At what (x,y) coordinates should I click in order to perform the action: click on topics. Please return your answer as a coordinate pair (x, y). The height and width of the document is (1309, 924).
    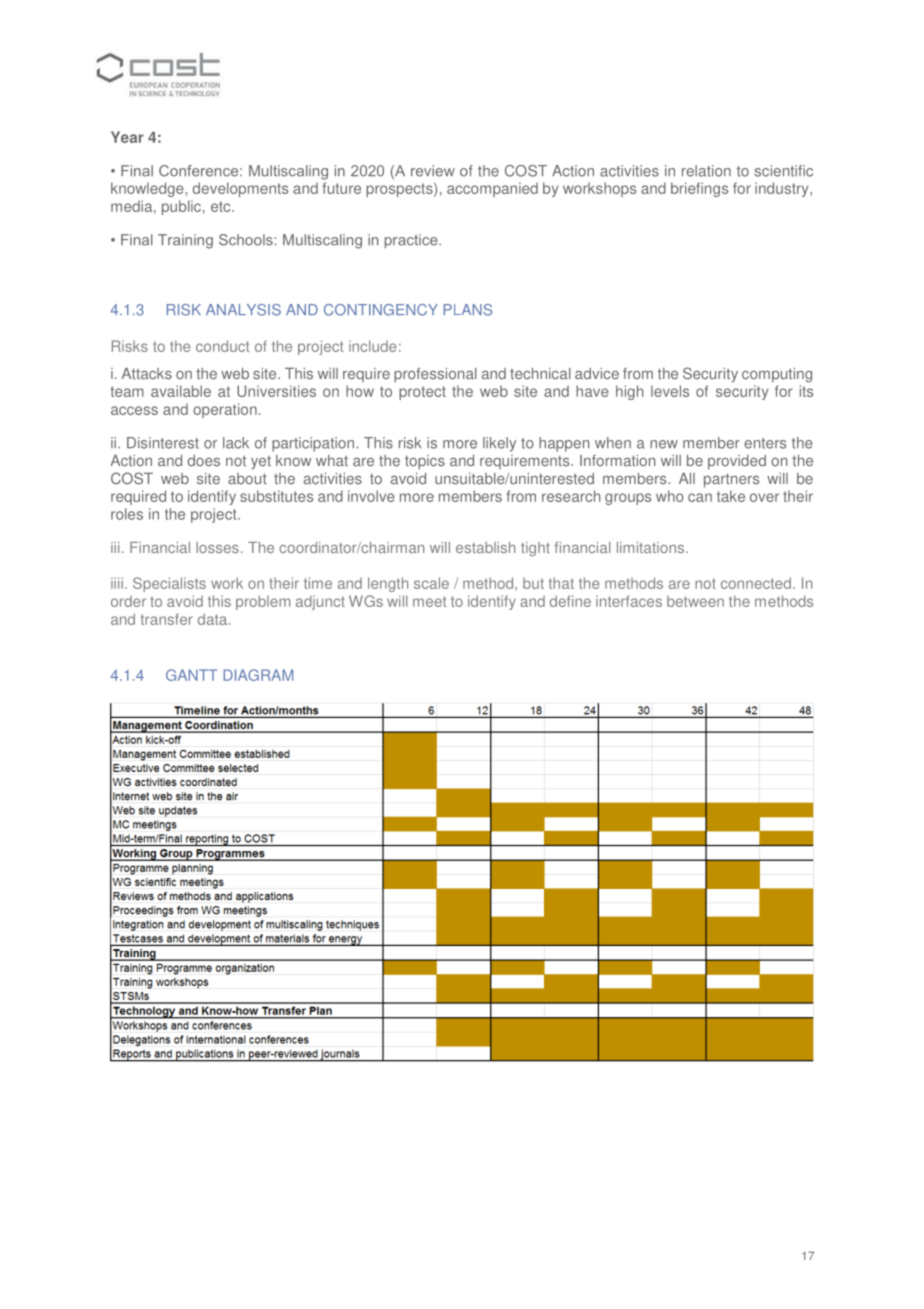
    Looking at the image, I should click on (425, 462).
